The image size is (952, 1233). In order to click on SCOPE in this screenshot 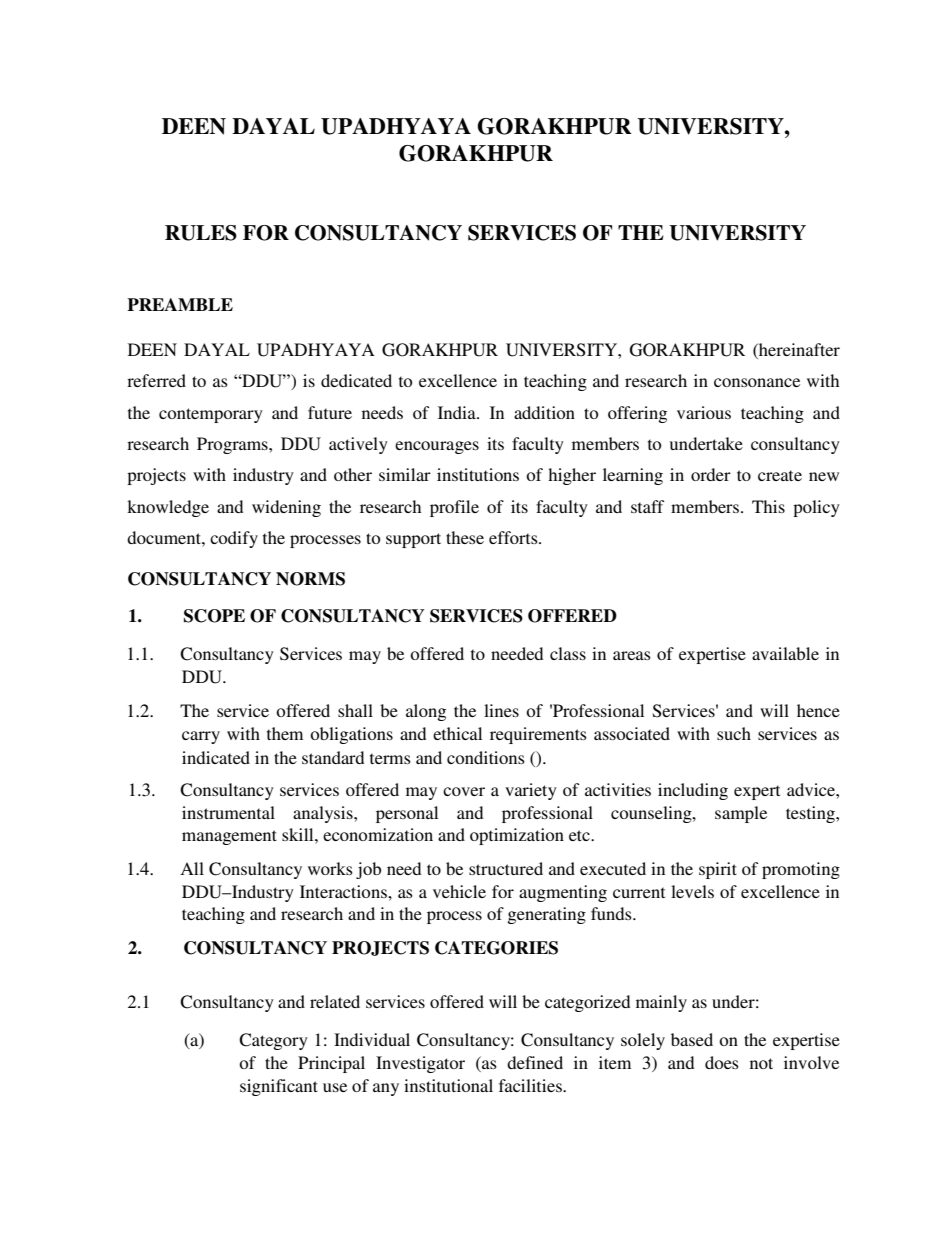, I will do `click(214, 616)`.
